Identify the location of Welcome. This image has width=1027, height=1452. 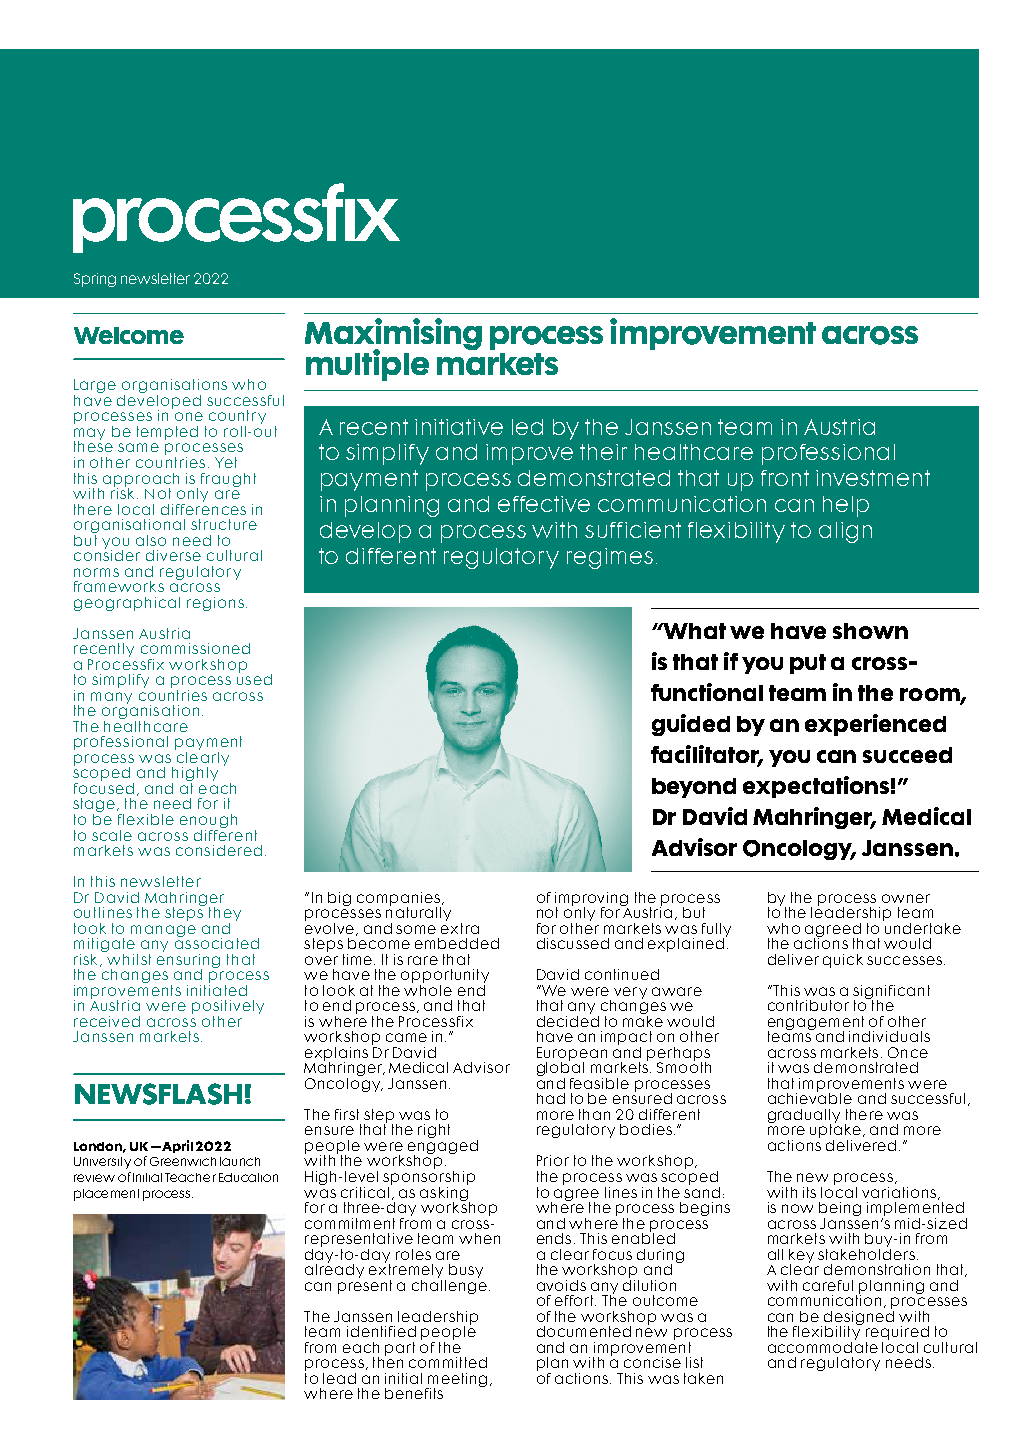
(129, 335).
